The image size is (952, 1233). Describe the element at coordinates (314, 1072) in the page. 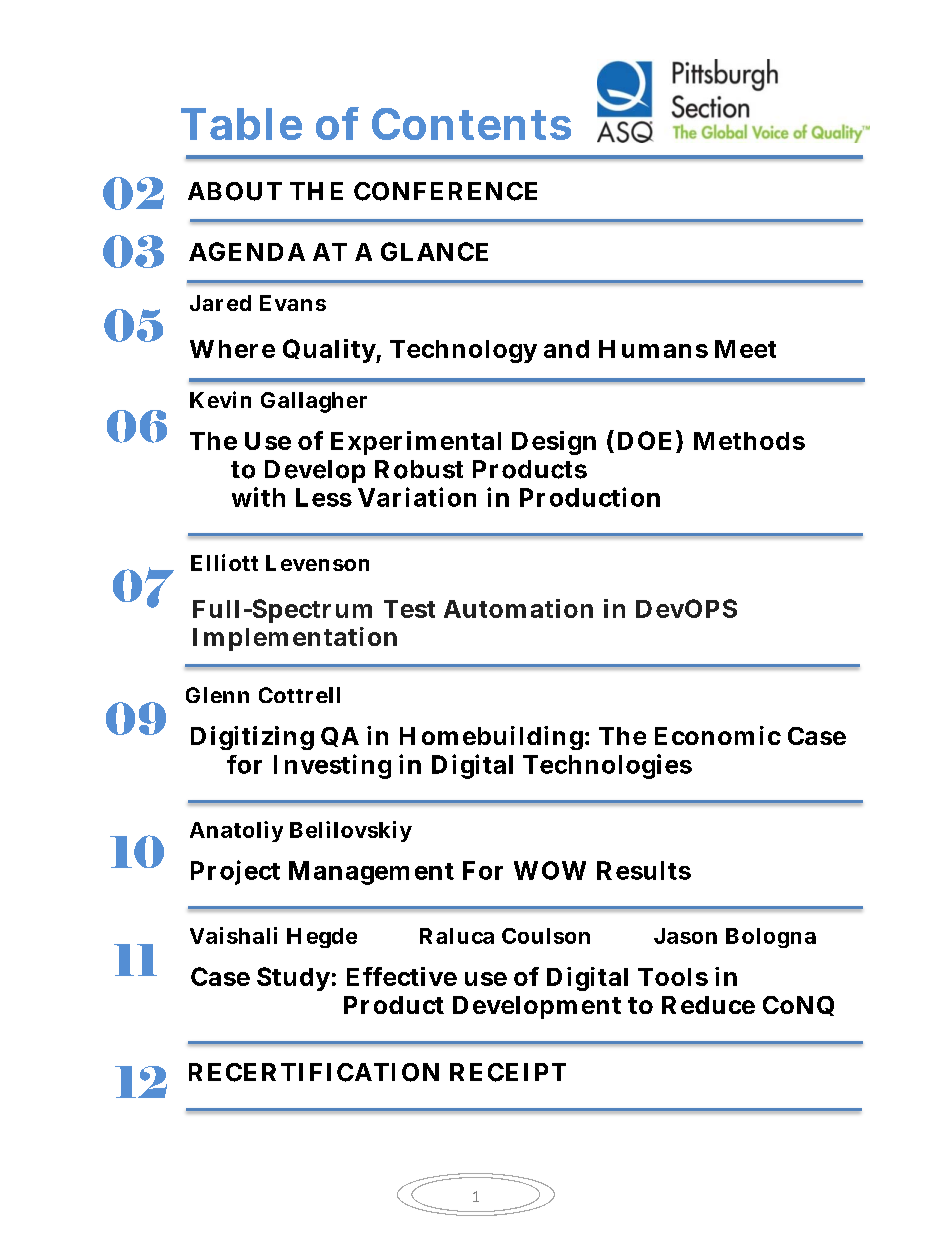

I see `RECERTIFICATION` at that location.
